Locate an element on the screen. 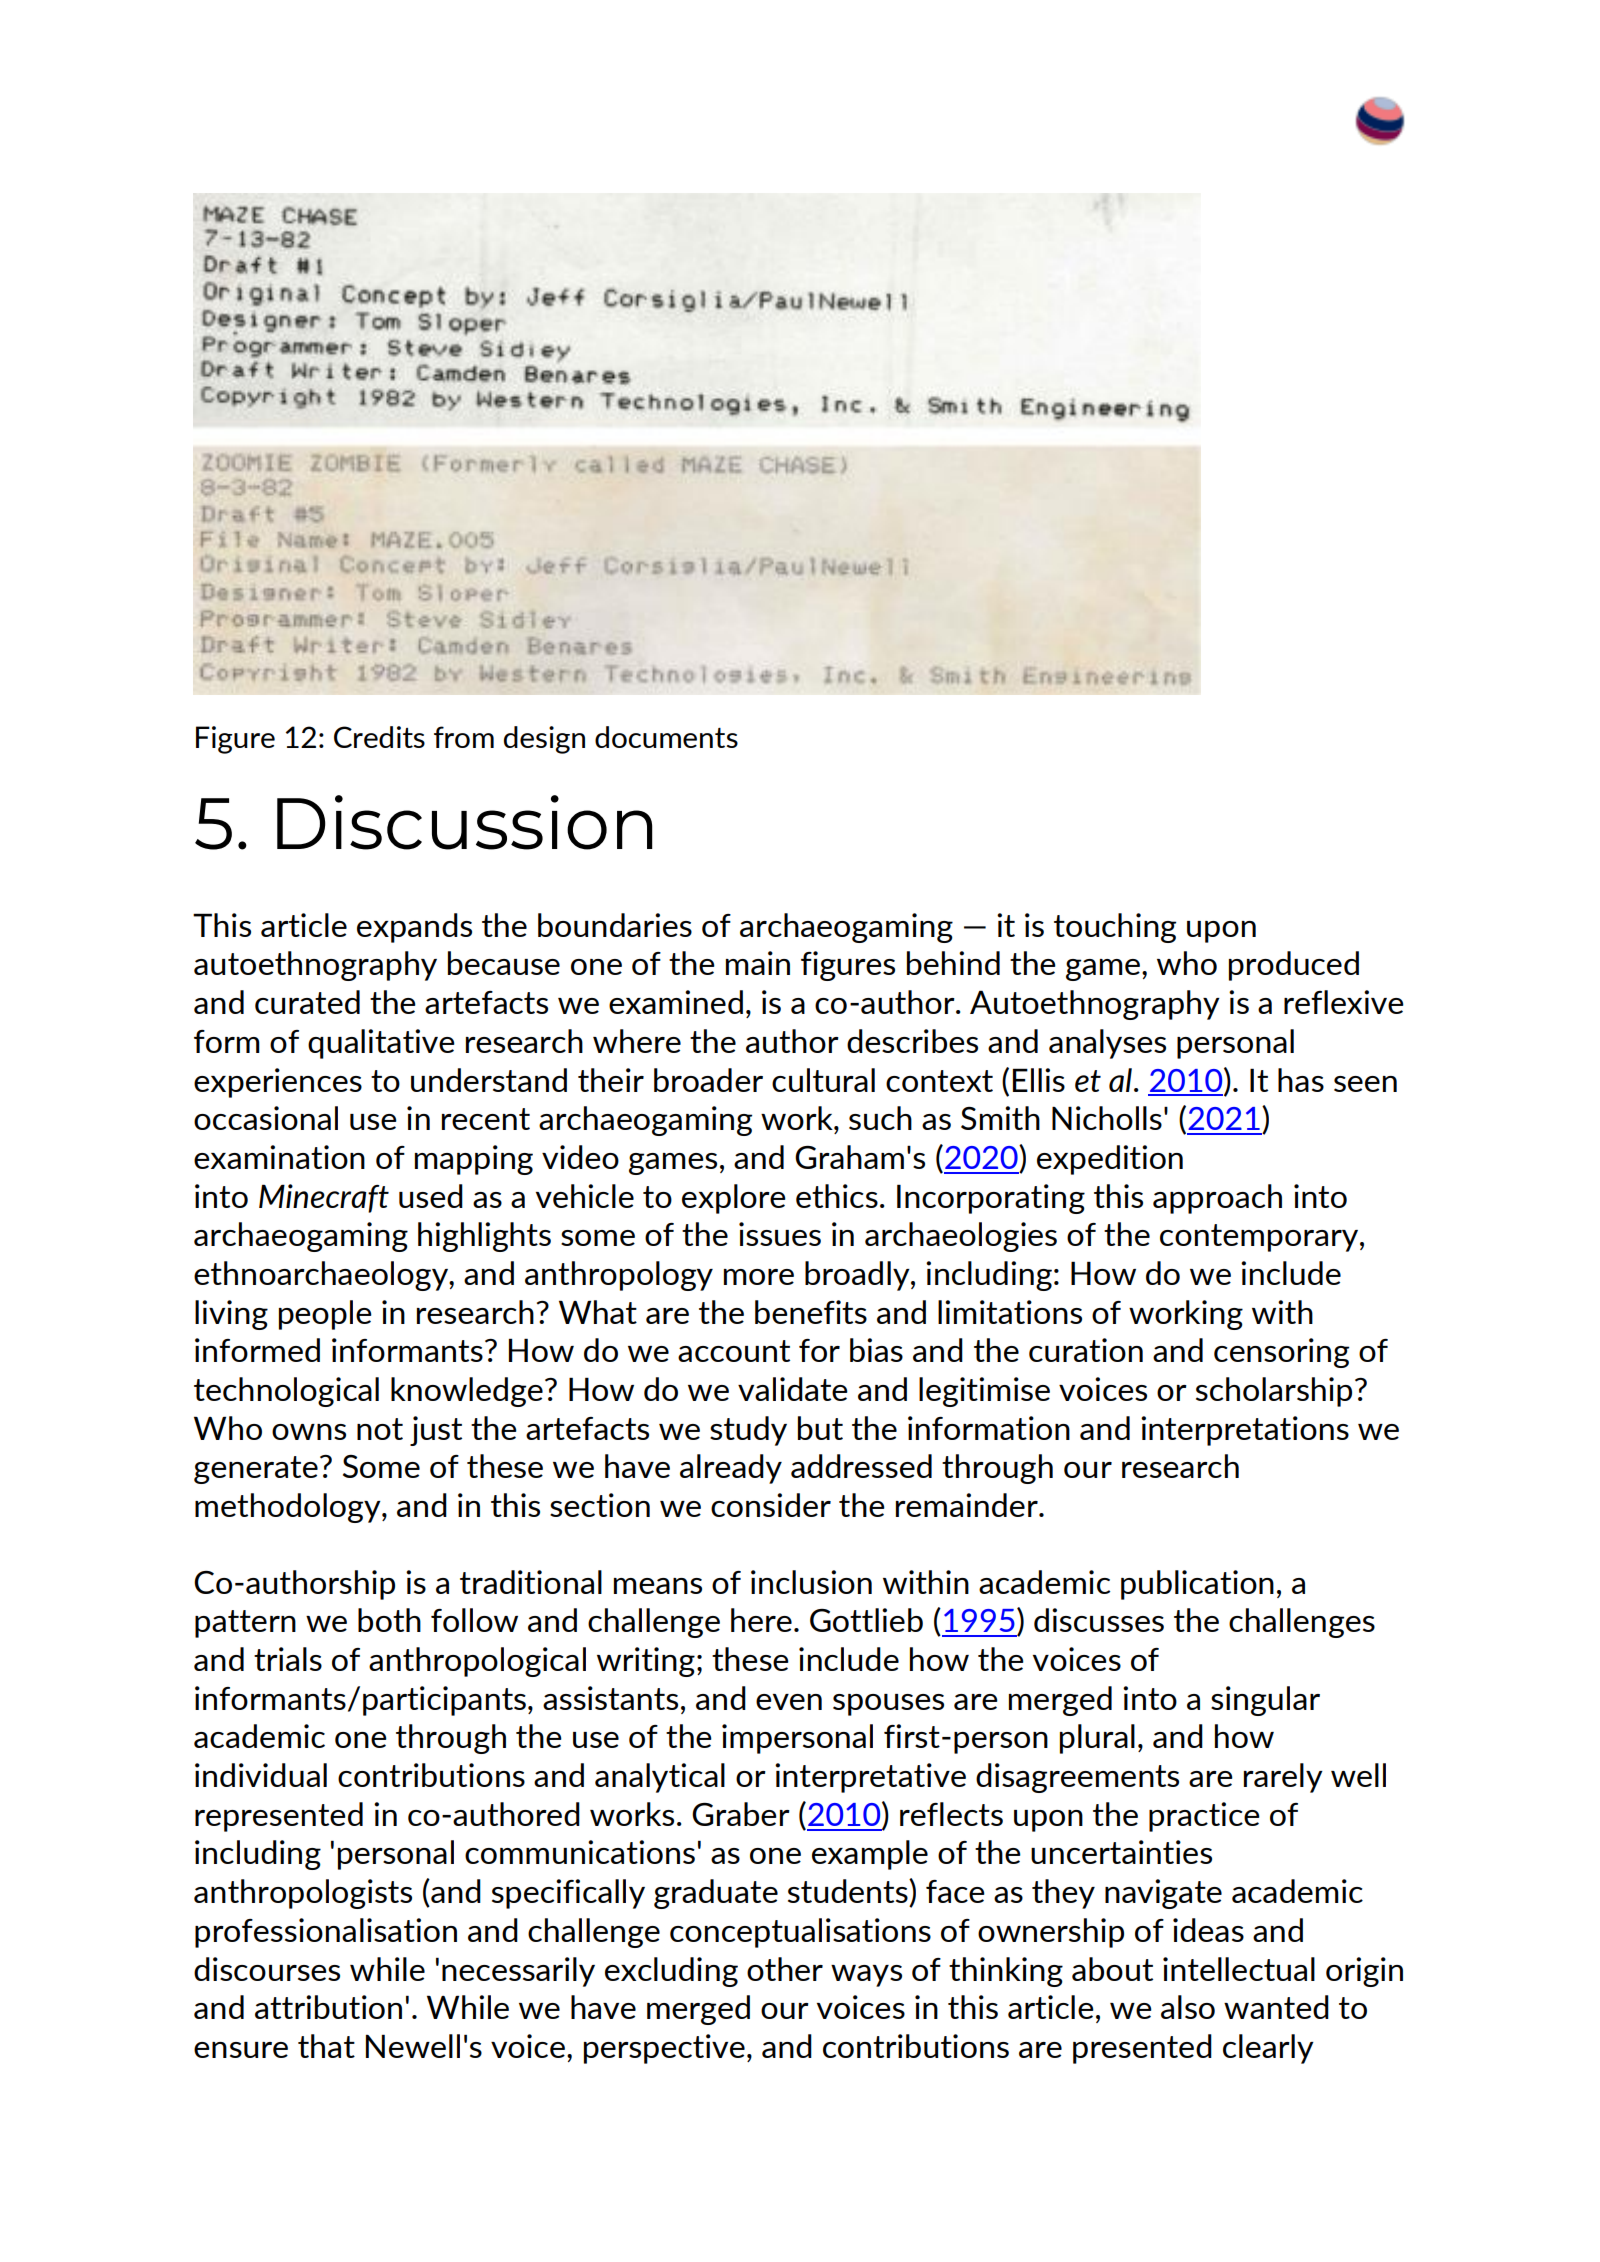 The height and width of the screenshot is (2262, 1600). documents is located at coordinates (666, 737).
